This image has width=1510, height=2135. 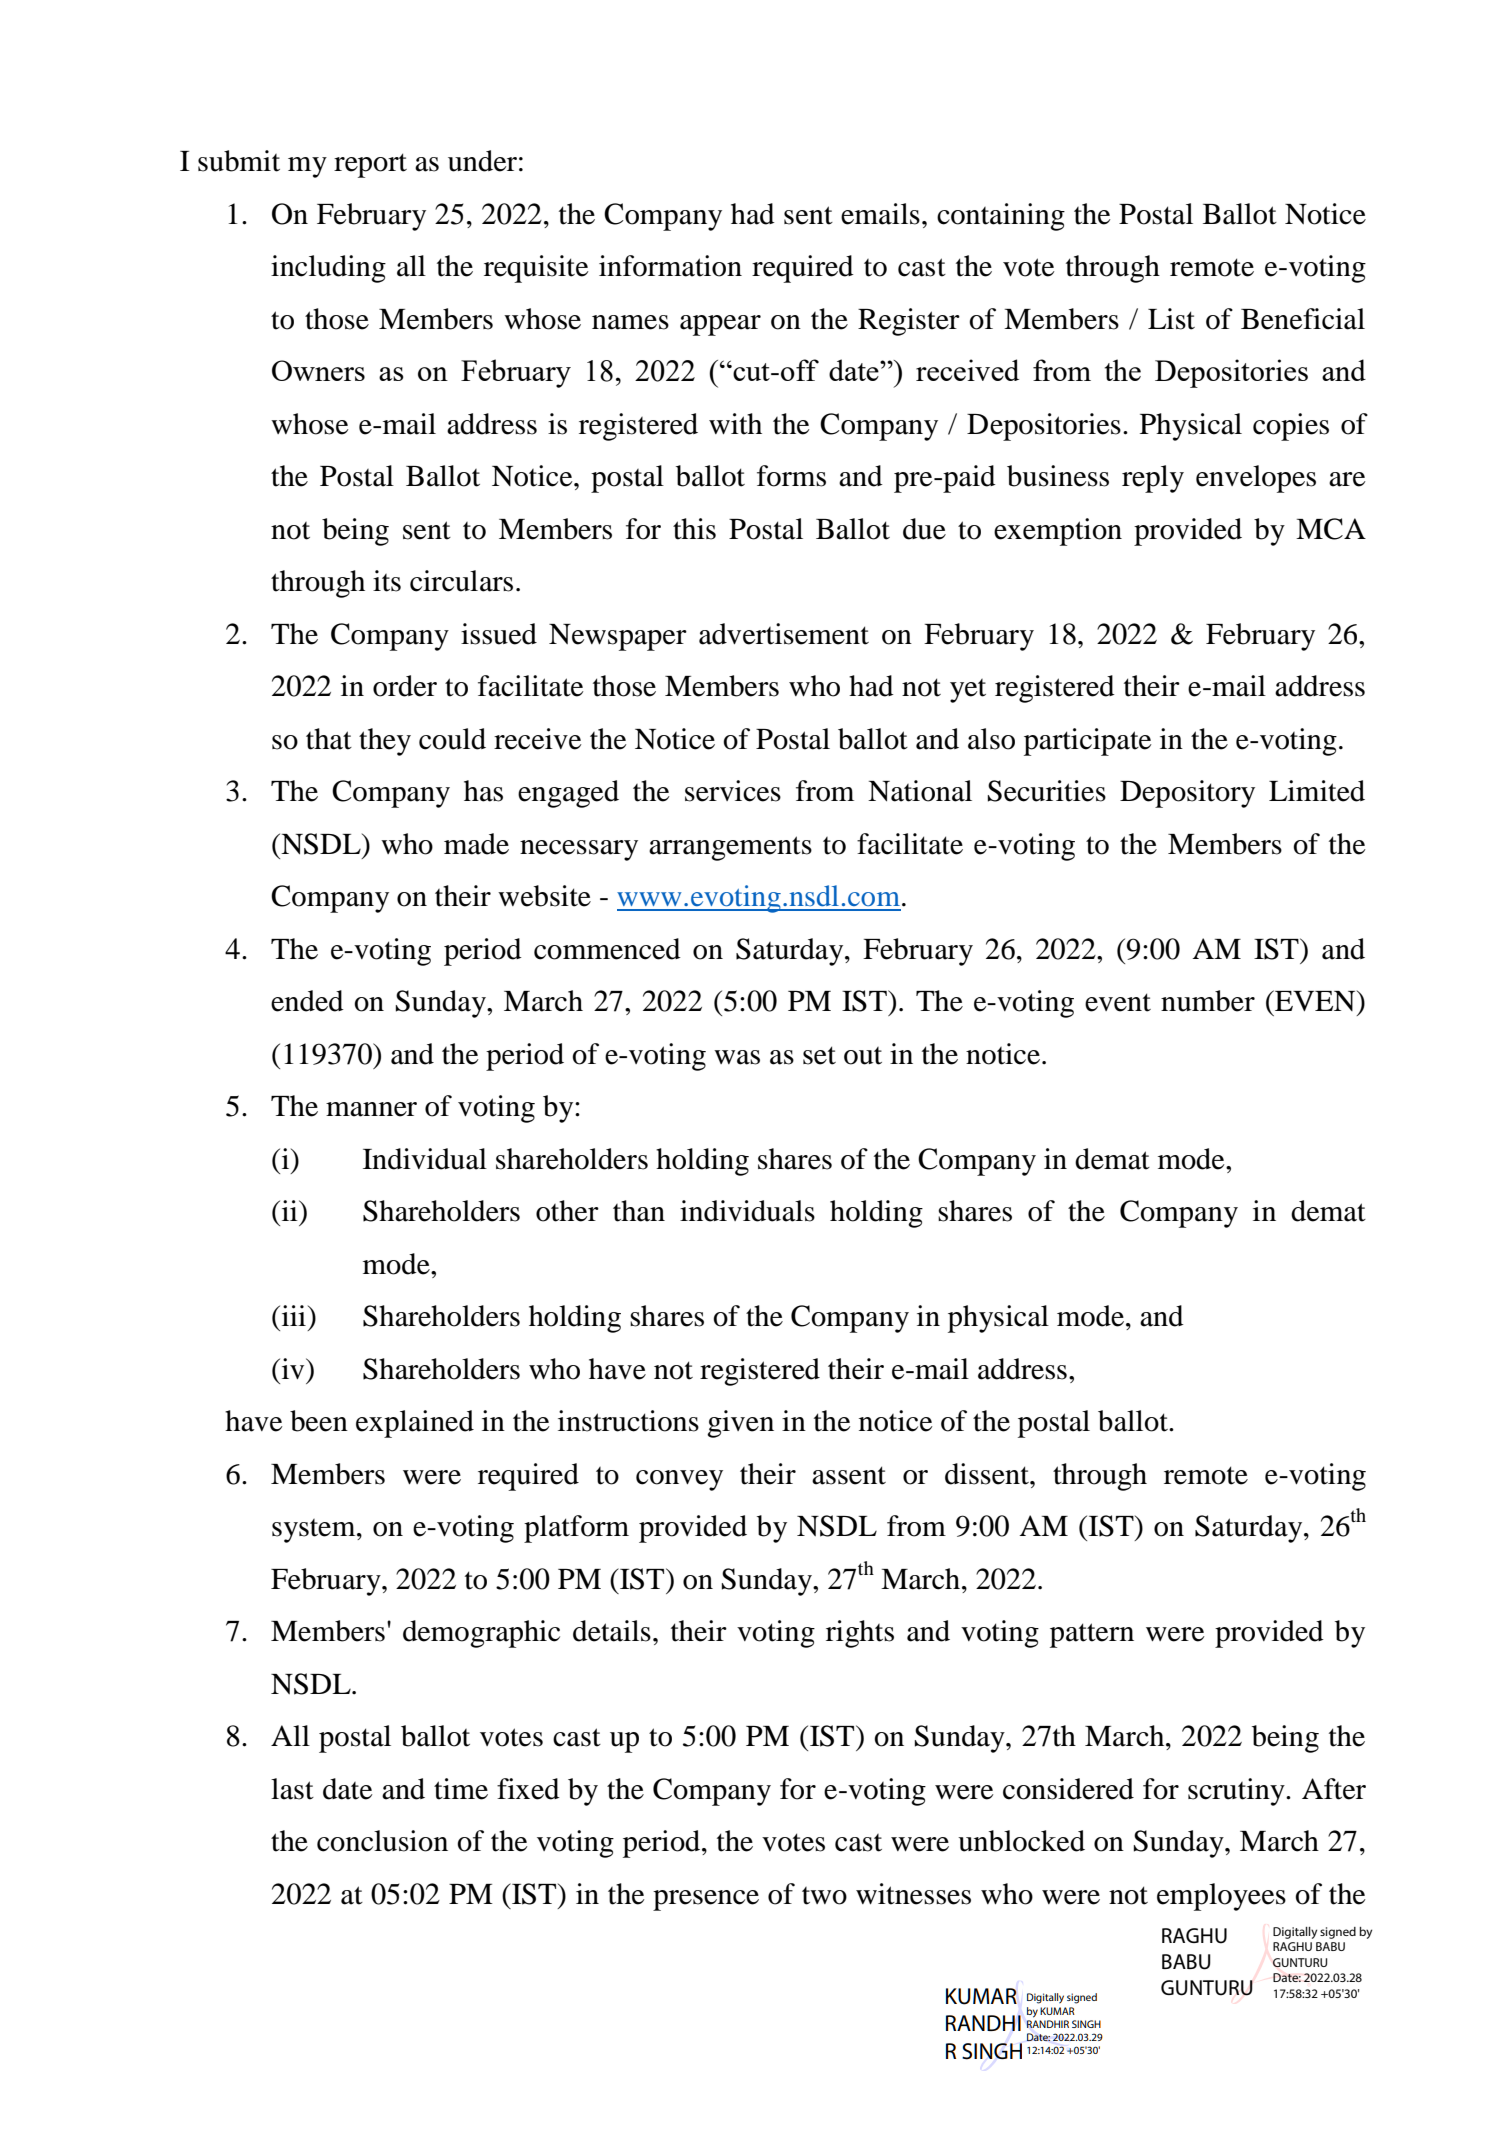 What do you see at coordinates (1171, 319) in the image?
I see `List` at bounding box center [1171, 319].
